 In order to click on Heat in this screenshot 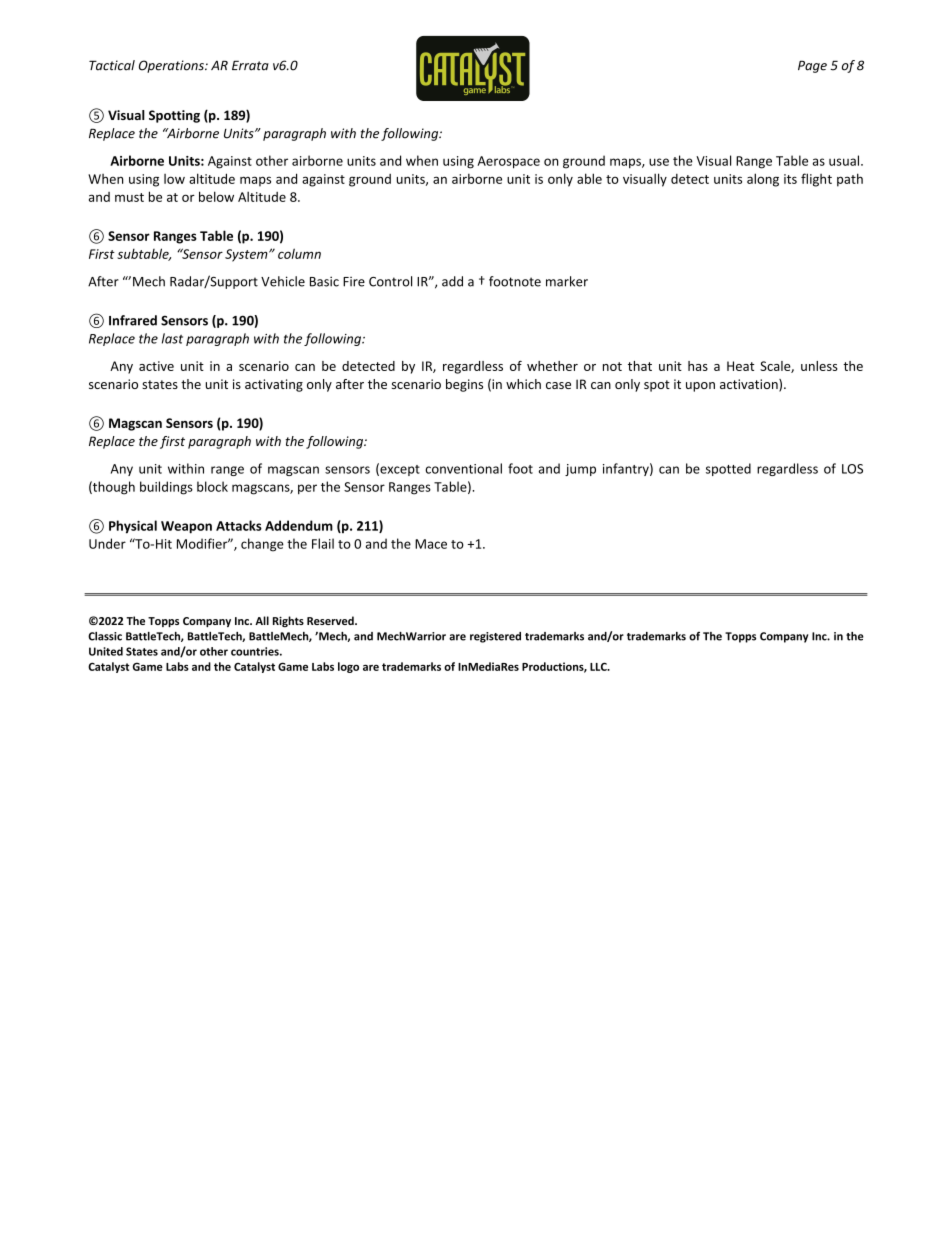, I will do `click(740, 366)`.
